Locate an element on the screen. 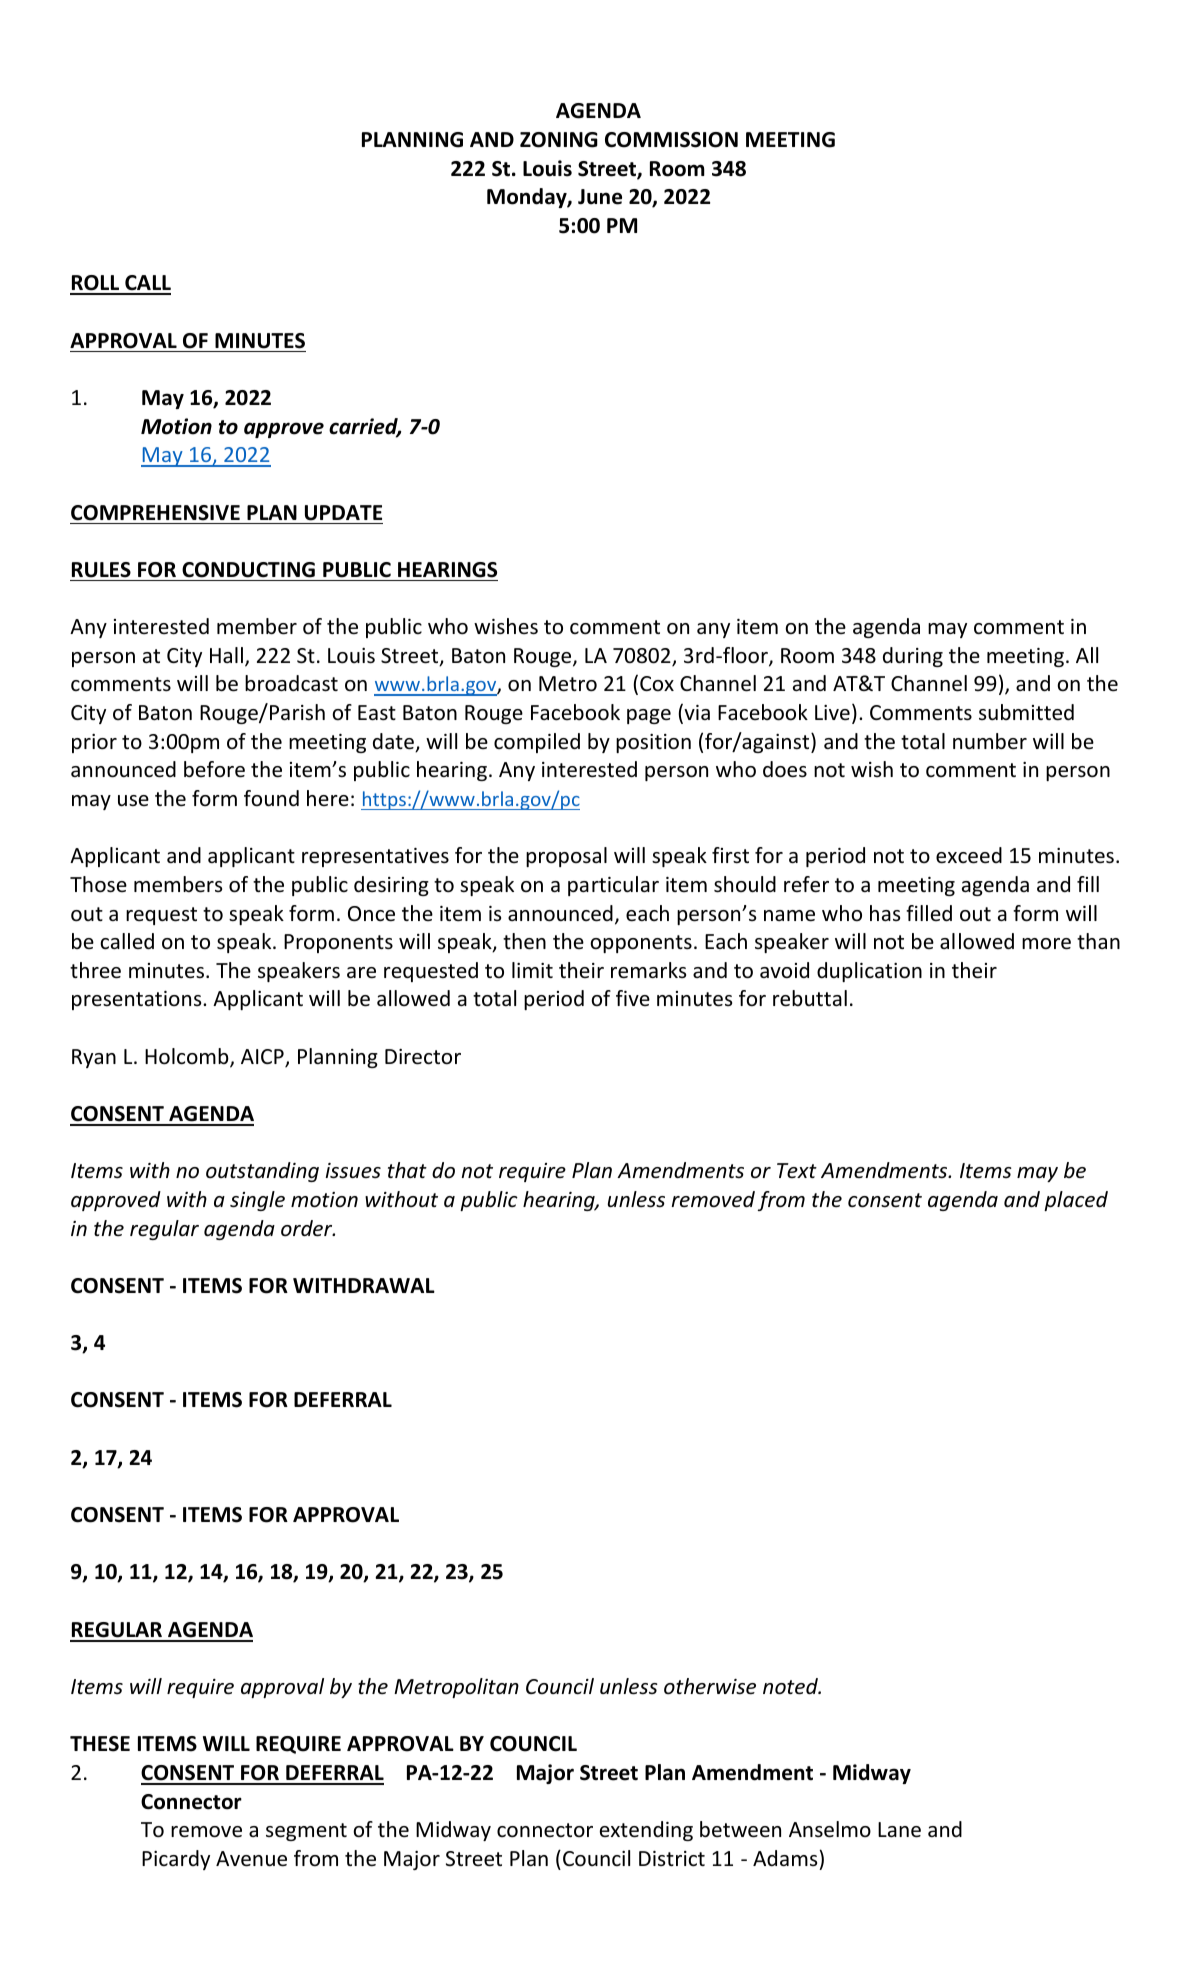 Image resolution: width=1197 pixels, height=1971 pixels. ZONING is located at coordinates (559, 140).
